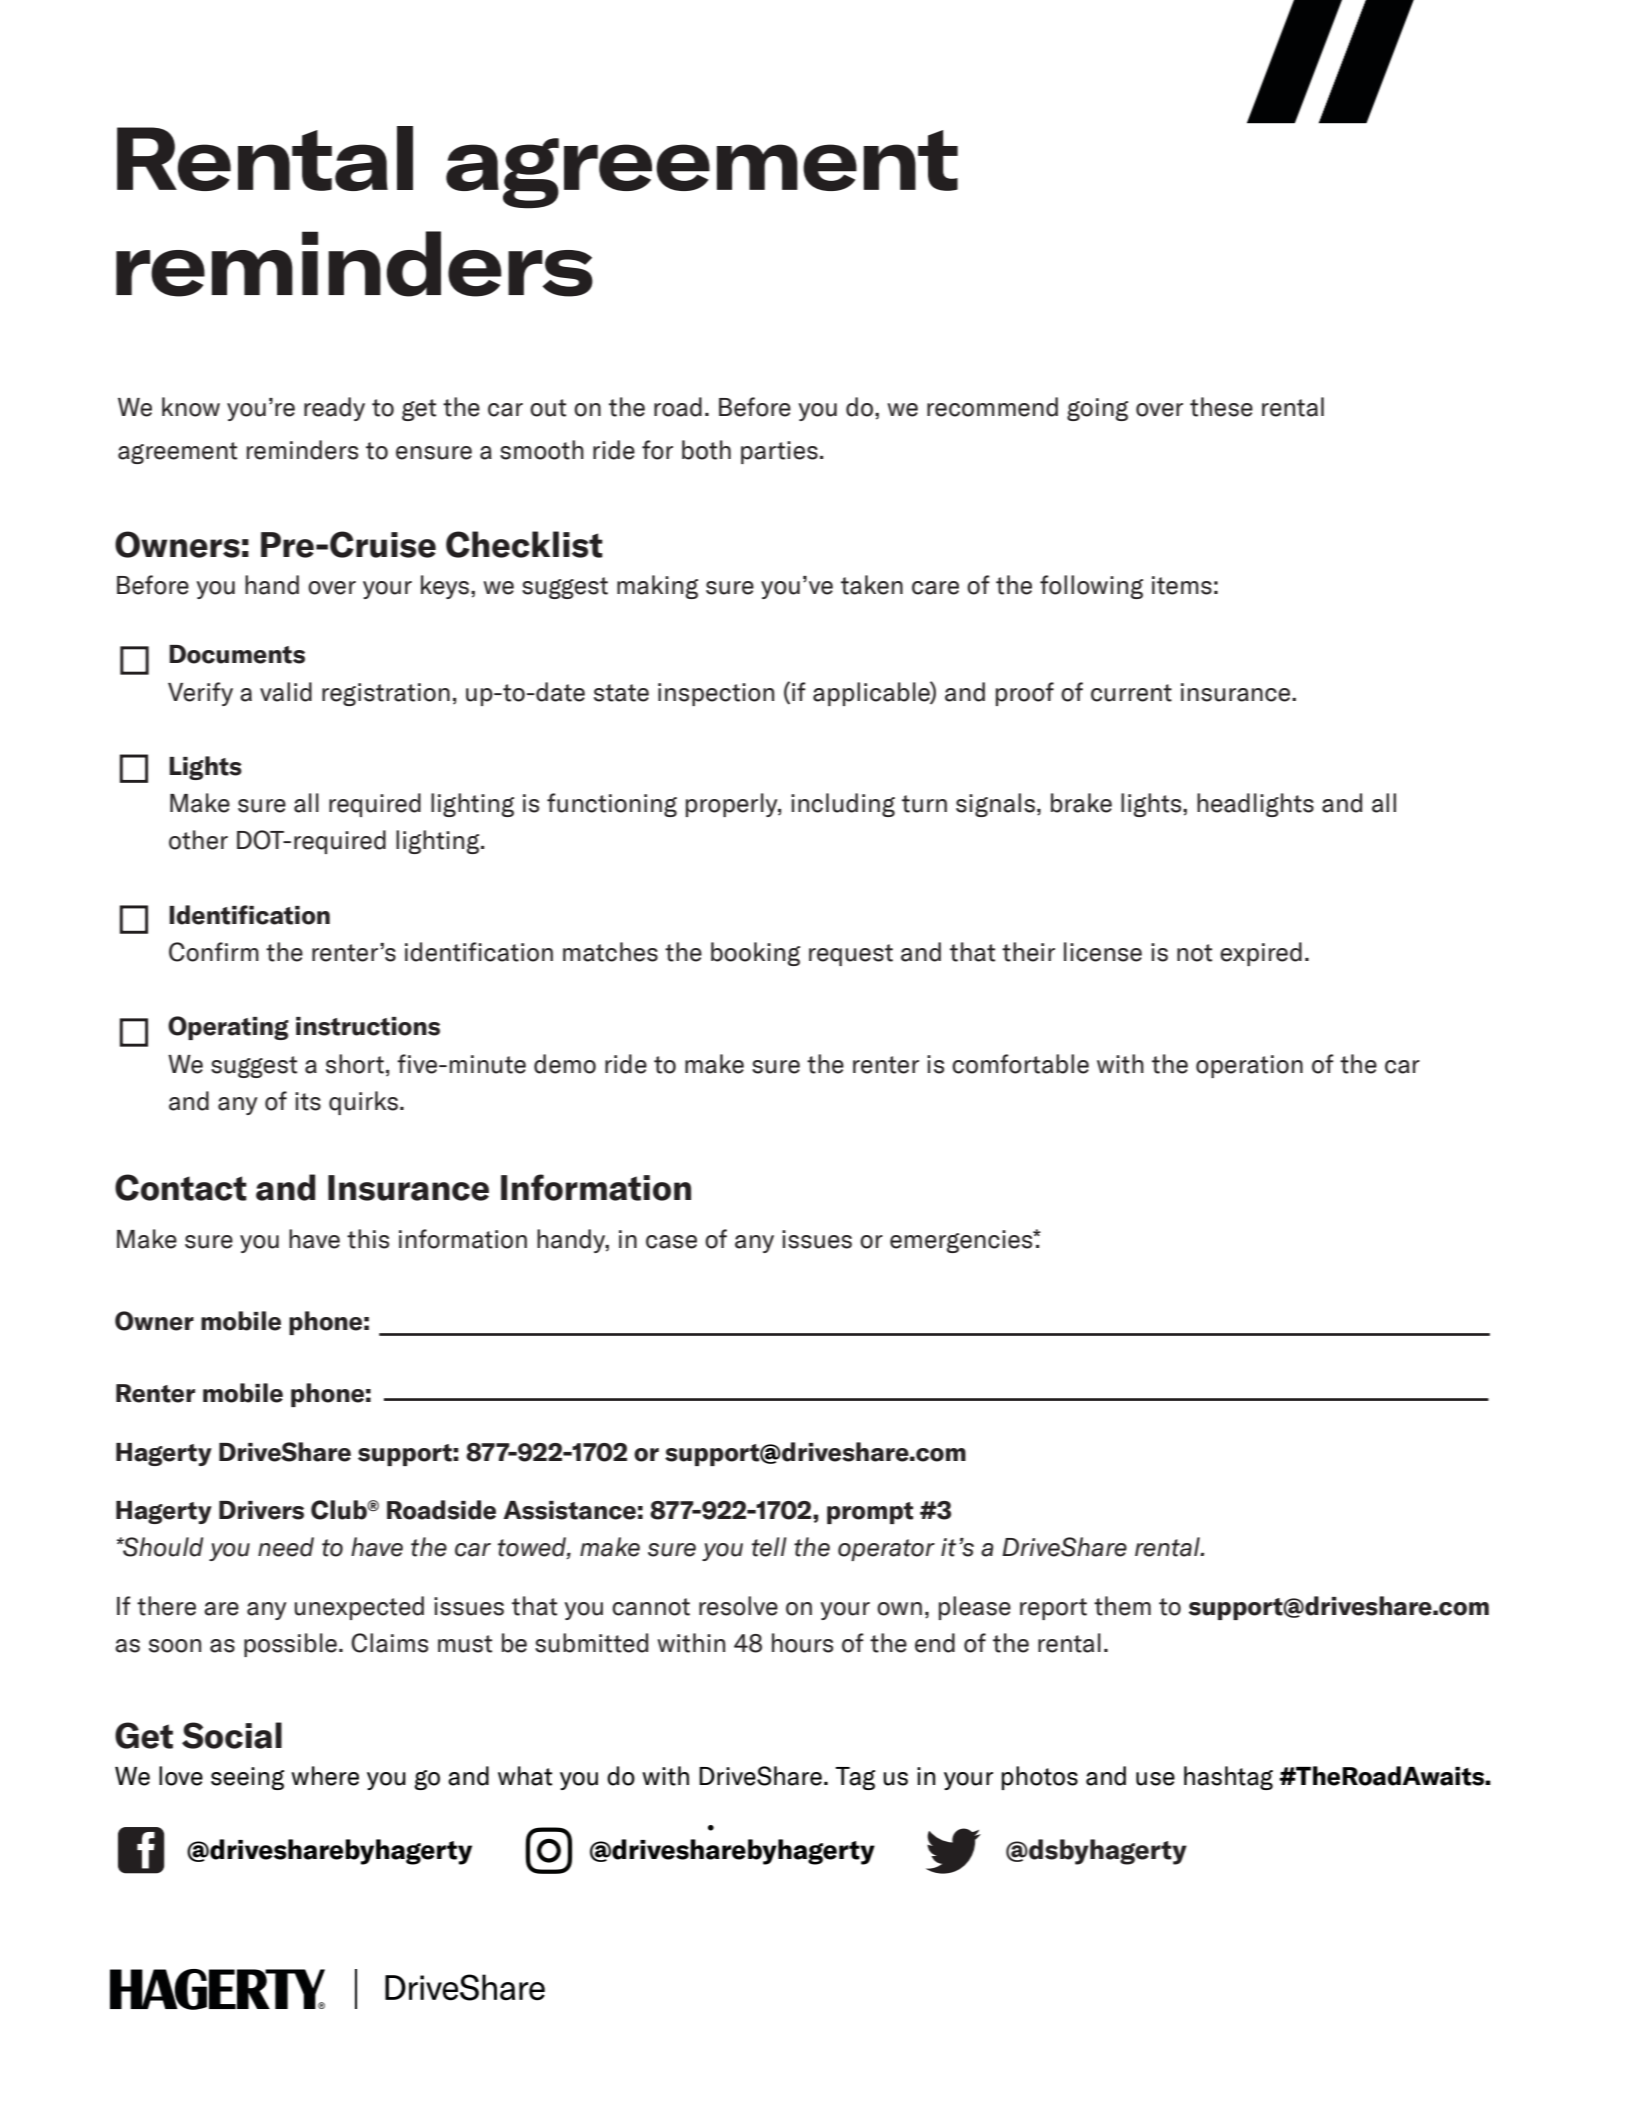  I want to click on going, so click(1097, 409).
